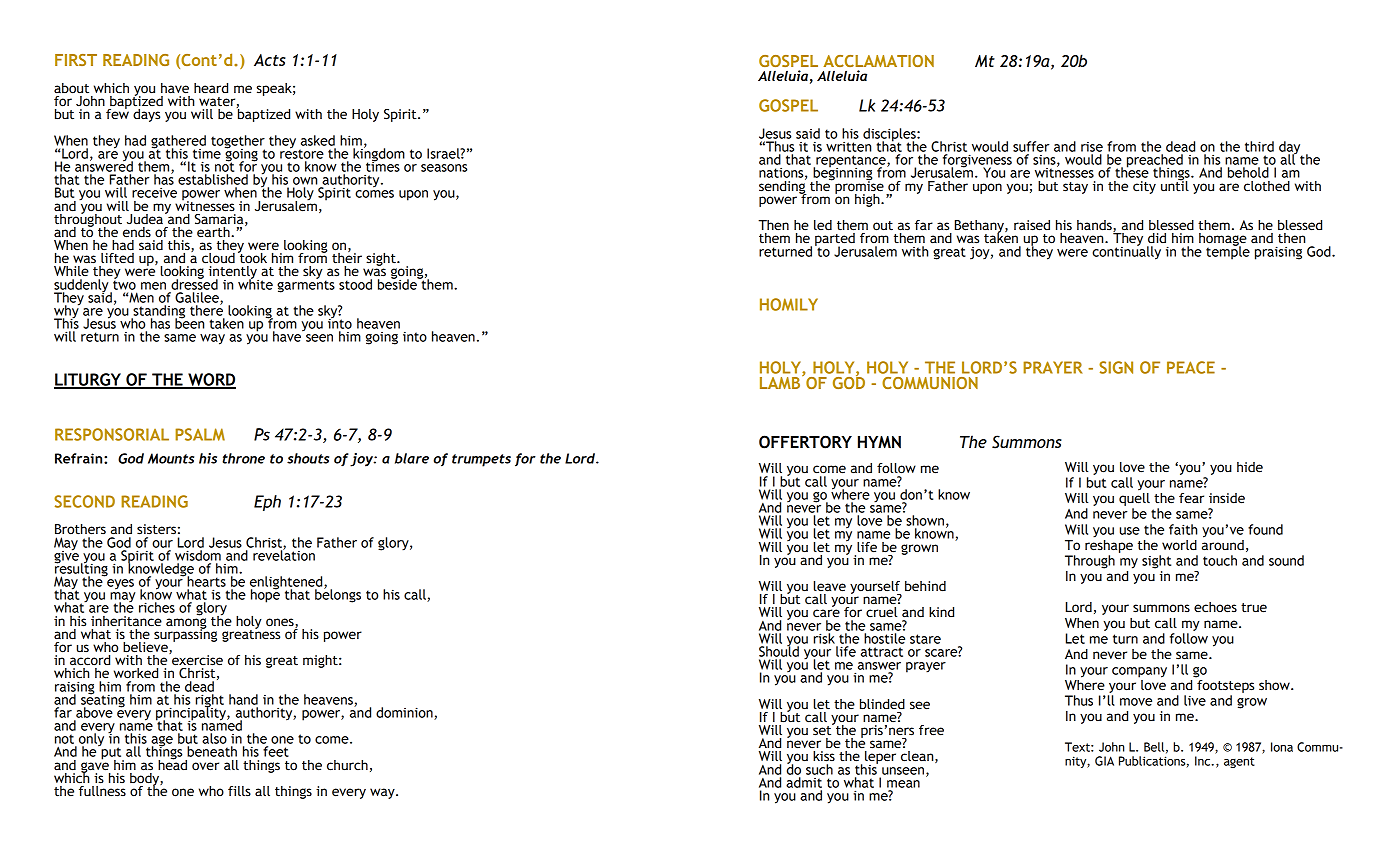  What do you see at coordinates (194, 283) in the screenshot?
I see `dressed` at bounding box center [194, 283].
